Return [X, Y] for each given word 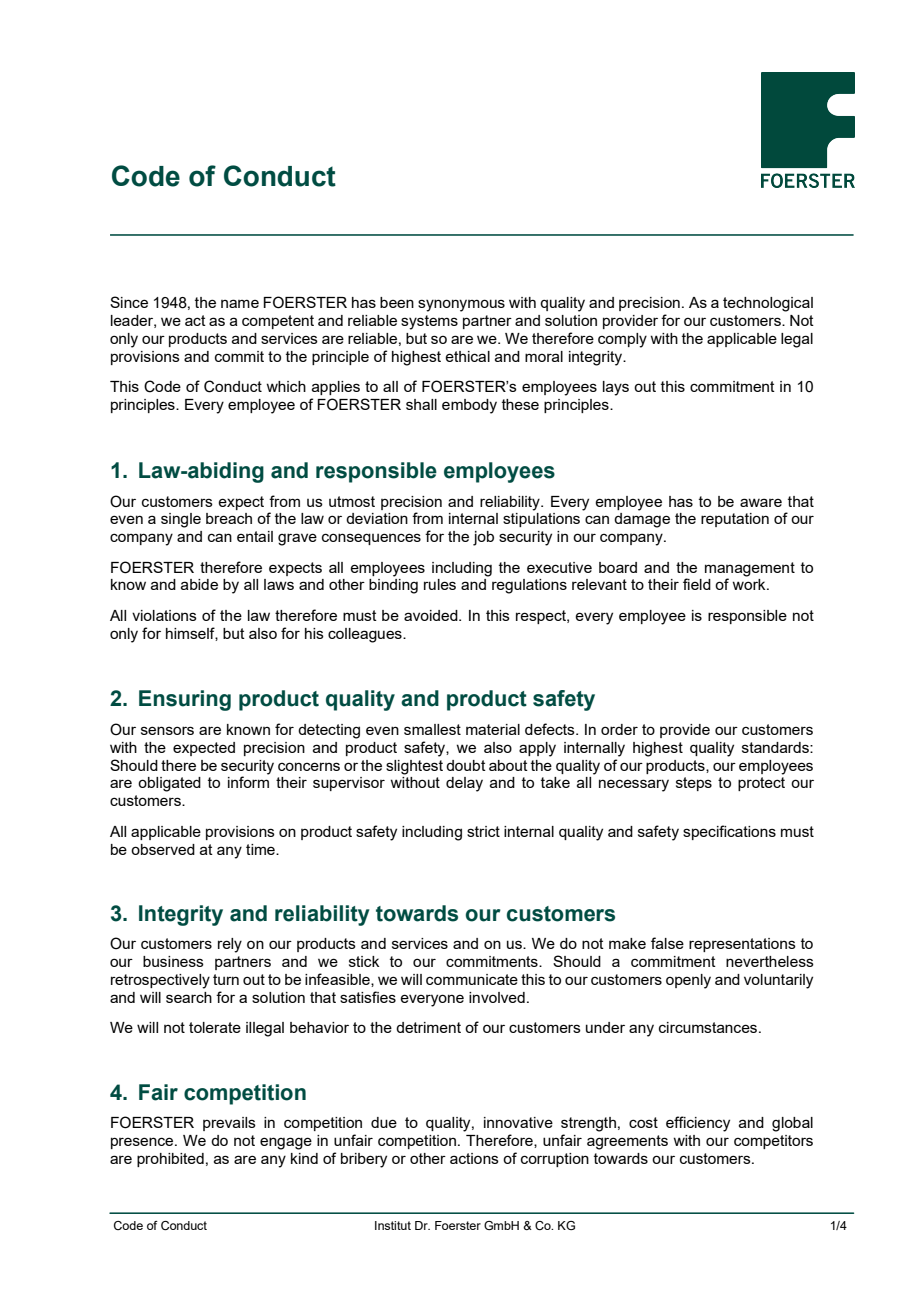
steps [694, 784]
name [240, 303]
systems [429, 322]
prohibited [170, 1160]
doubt [466, 765]
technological [768, 304]
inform [248, 782]
